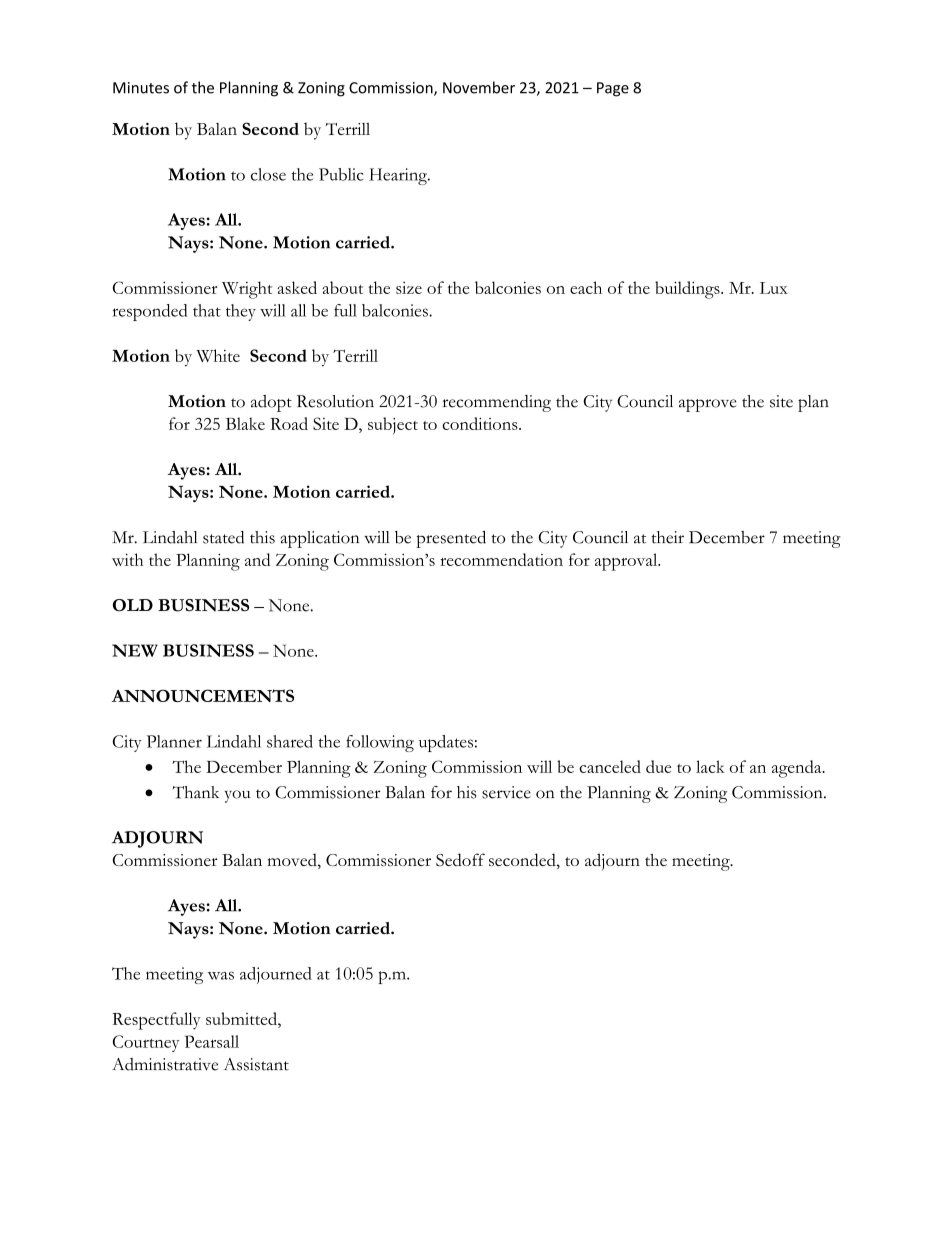  Describe the element at coordinates (257, 559) in the screenshot. I see `and` at that location.
